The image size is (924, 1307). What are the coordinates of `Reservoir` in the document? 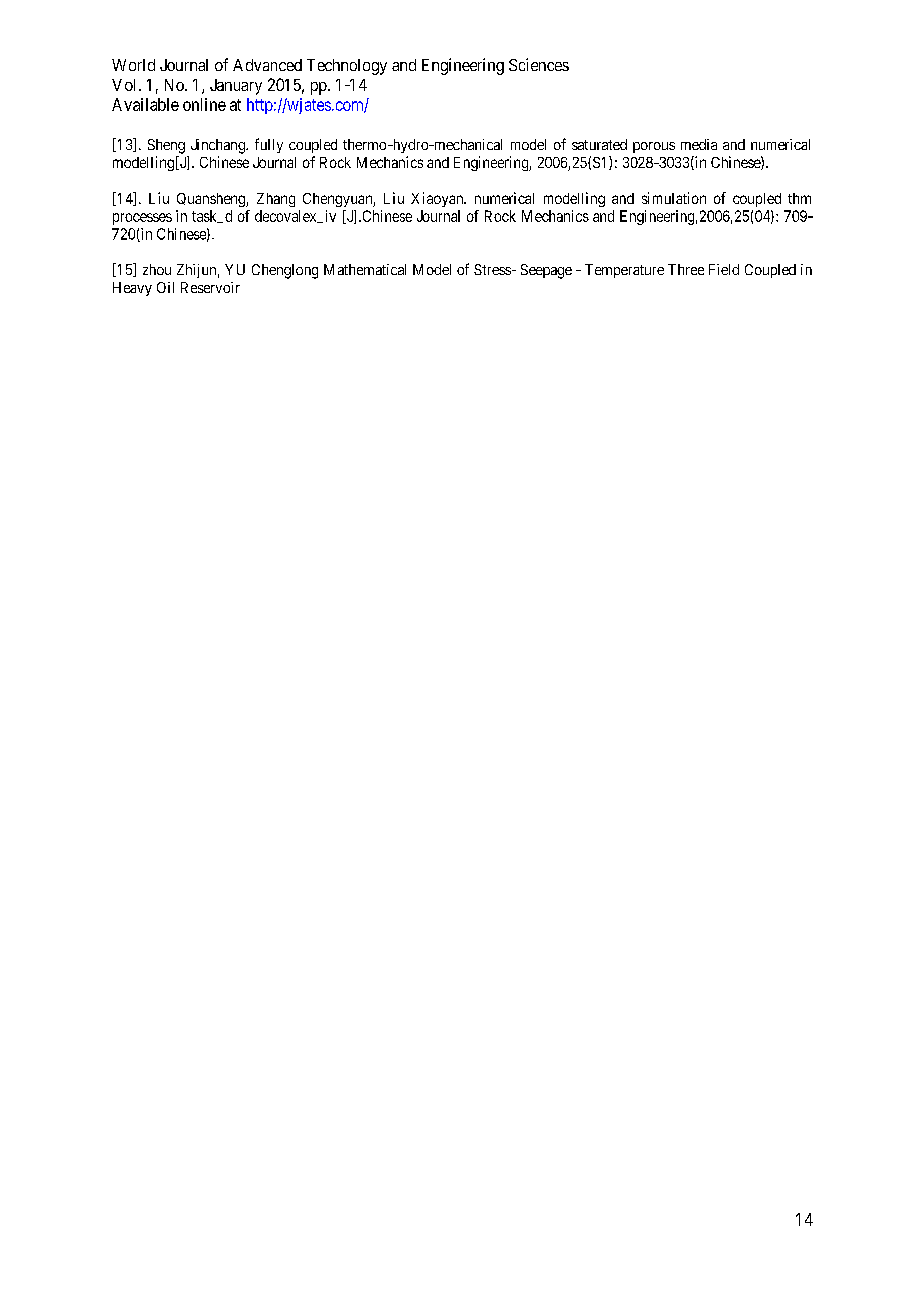 It's located at (210, 287).
